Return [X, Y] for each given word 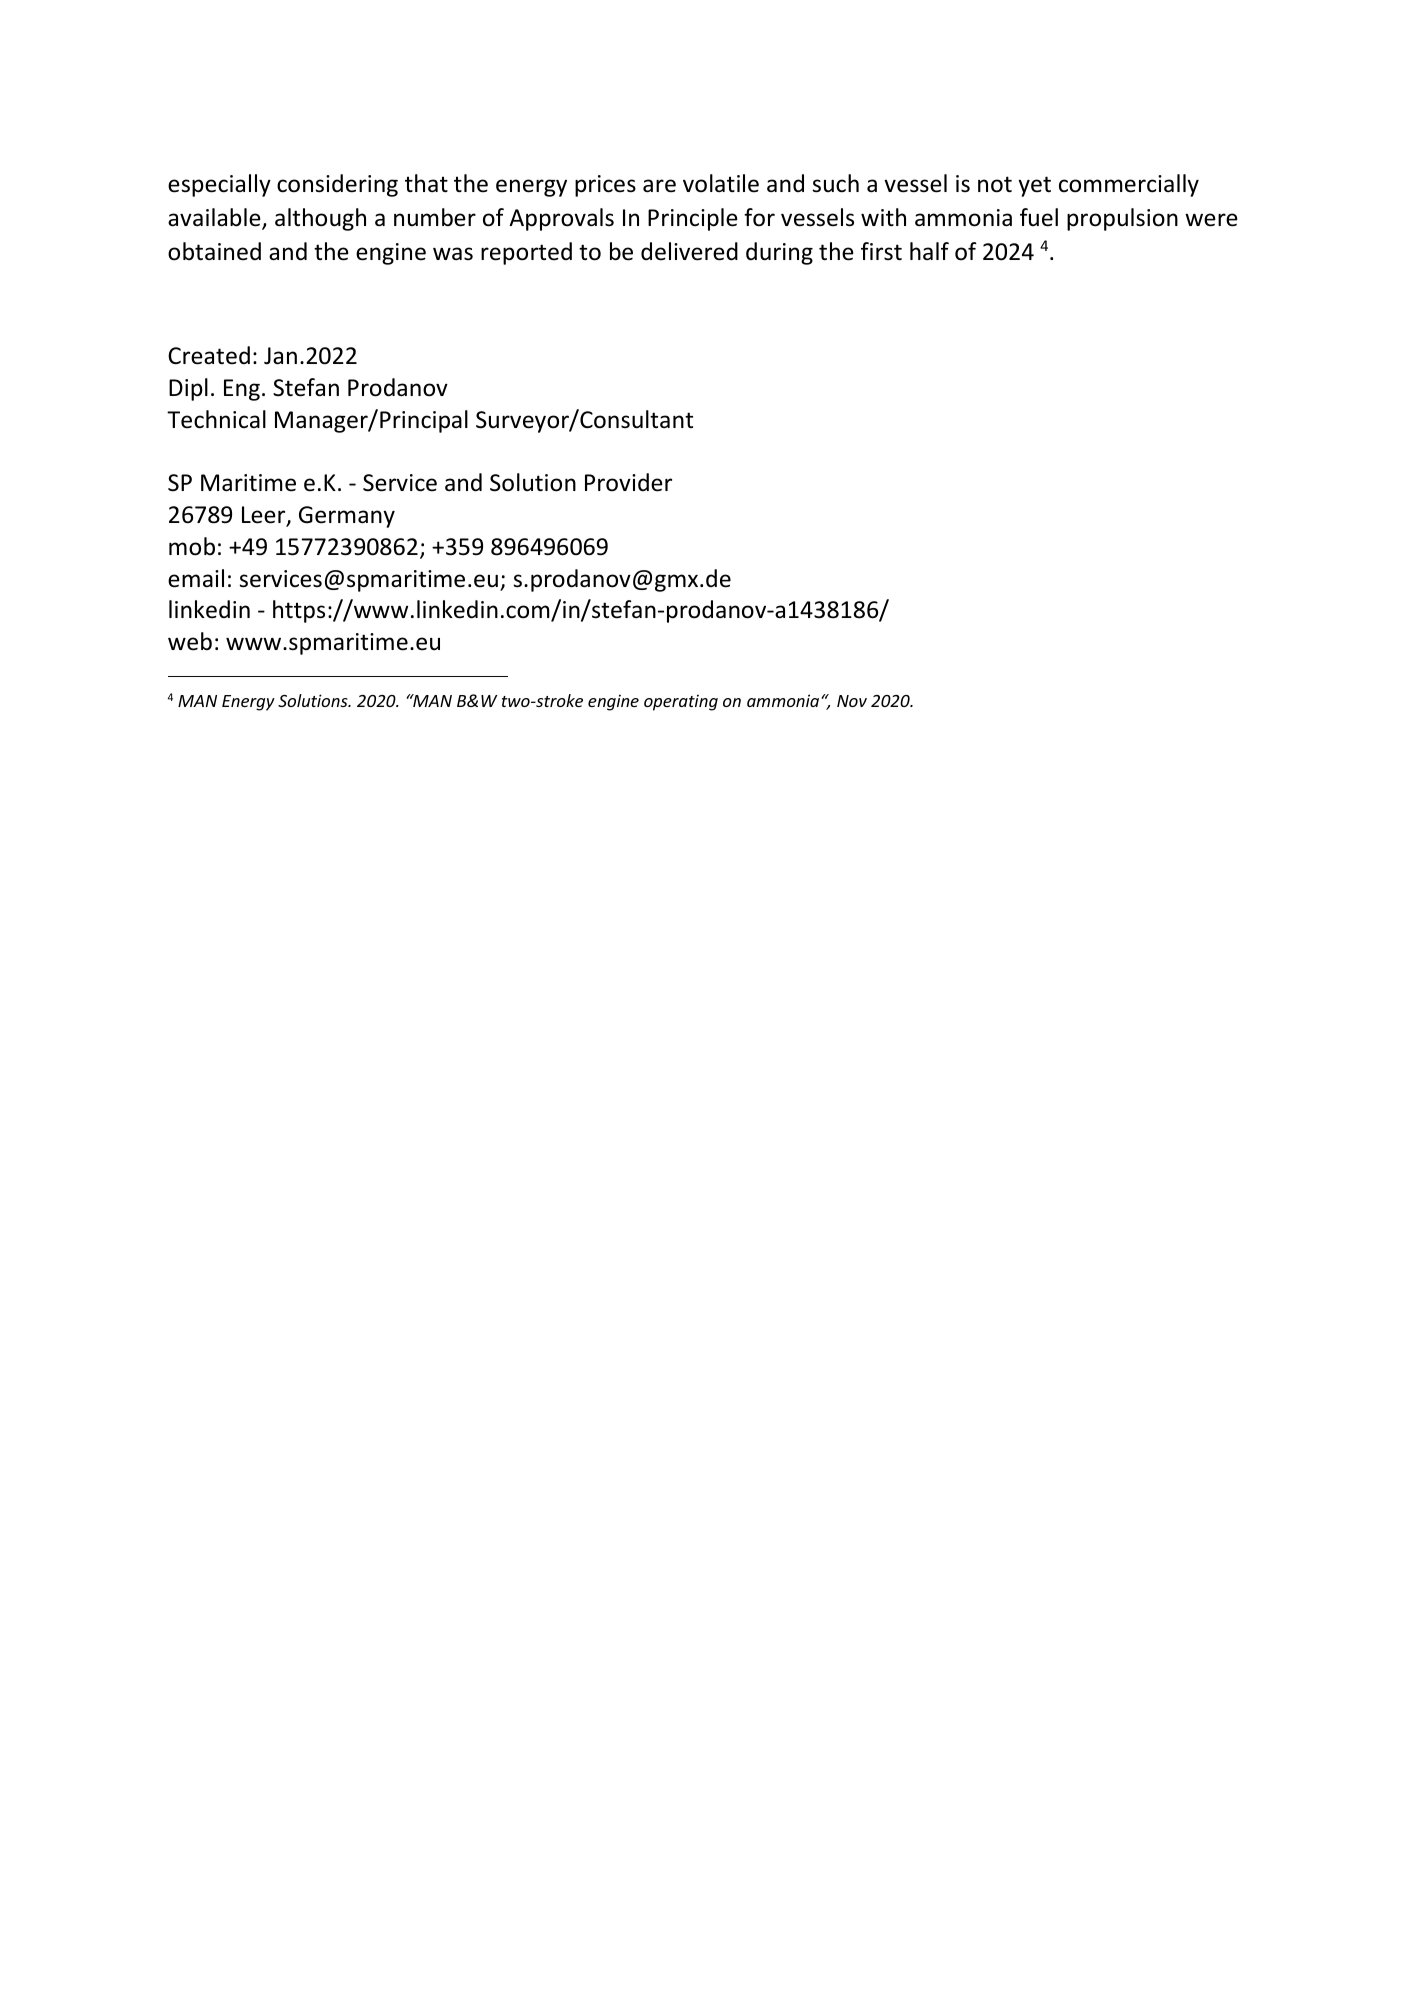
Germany [347, 517]
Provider [628, 482]
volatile [721, 183]
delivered [689, 251]
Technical [216, 419]
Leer [265, 516]
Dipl [188, 389]
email [196, 578]
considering [337, 185]
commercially [1129, 185]
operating [681, 702]
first [881, 251]
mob [192, 546]
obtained [214, 251]
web [190, 641]
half [929, 251]
